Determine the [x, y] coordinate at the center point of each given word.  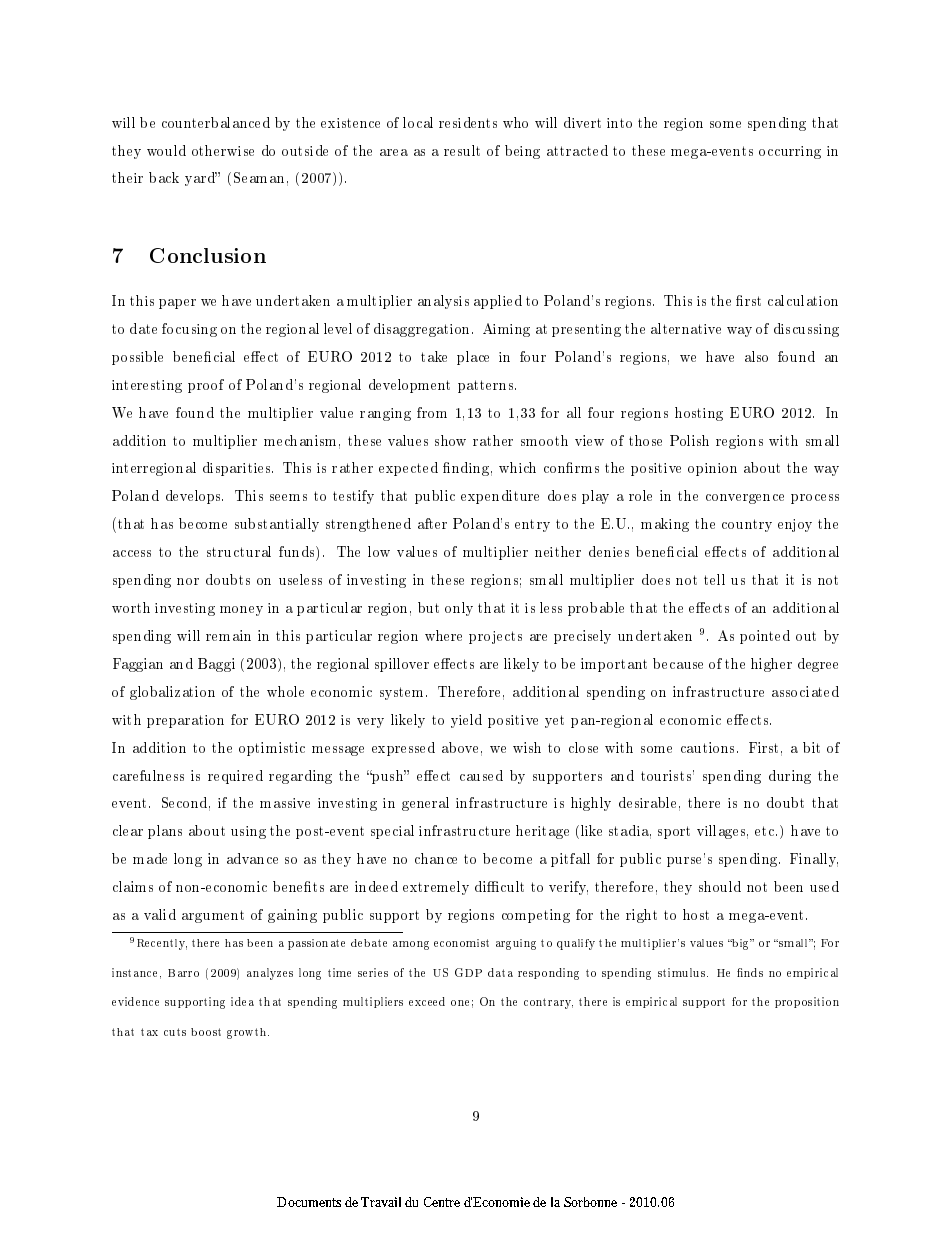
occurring [790, 152]
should [720, 886]
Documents [309, 1202]
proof [206, 386]
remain [228, 635]
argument [213, 916]
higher [771, 665]
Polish [689, 440]
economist [461, 943]
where [443, 635]
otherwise [223, 150]
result [462, 150]
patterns [487, 386]
